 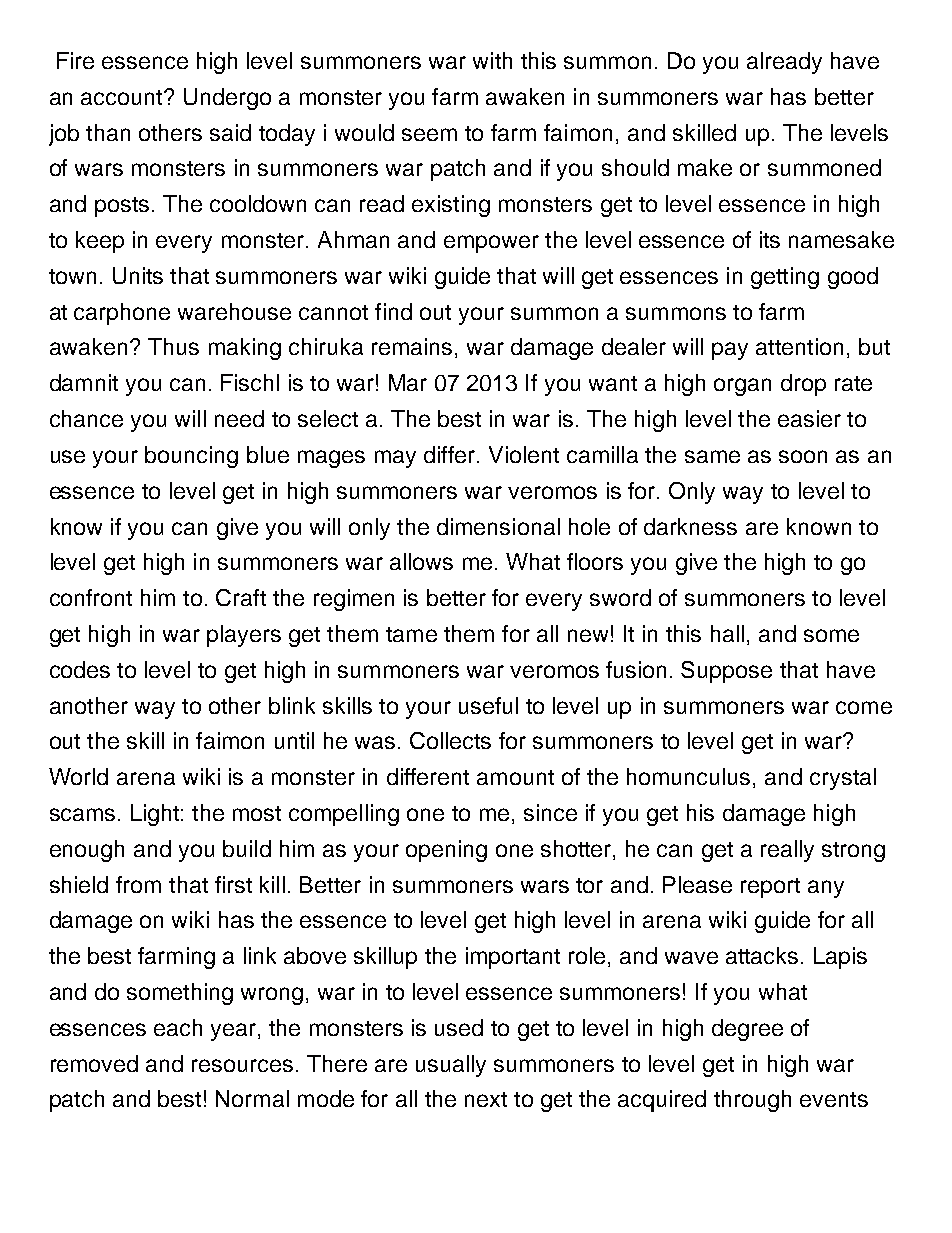 What do you see at coordinates (94, 1063) in the screenshot?
I see `removed` at bounding box center [94, 1063].
